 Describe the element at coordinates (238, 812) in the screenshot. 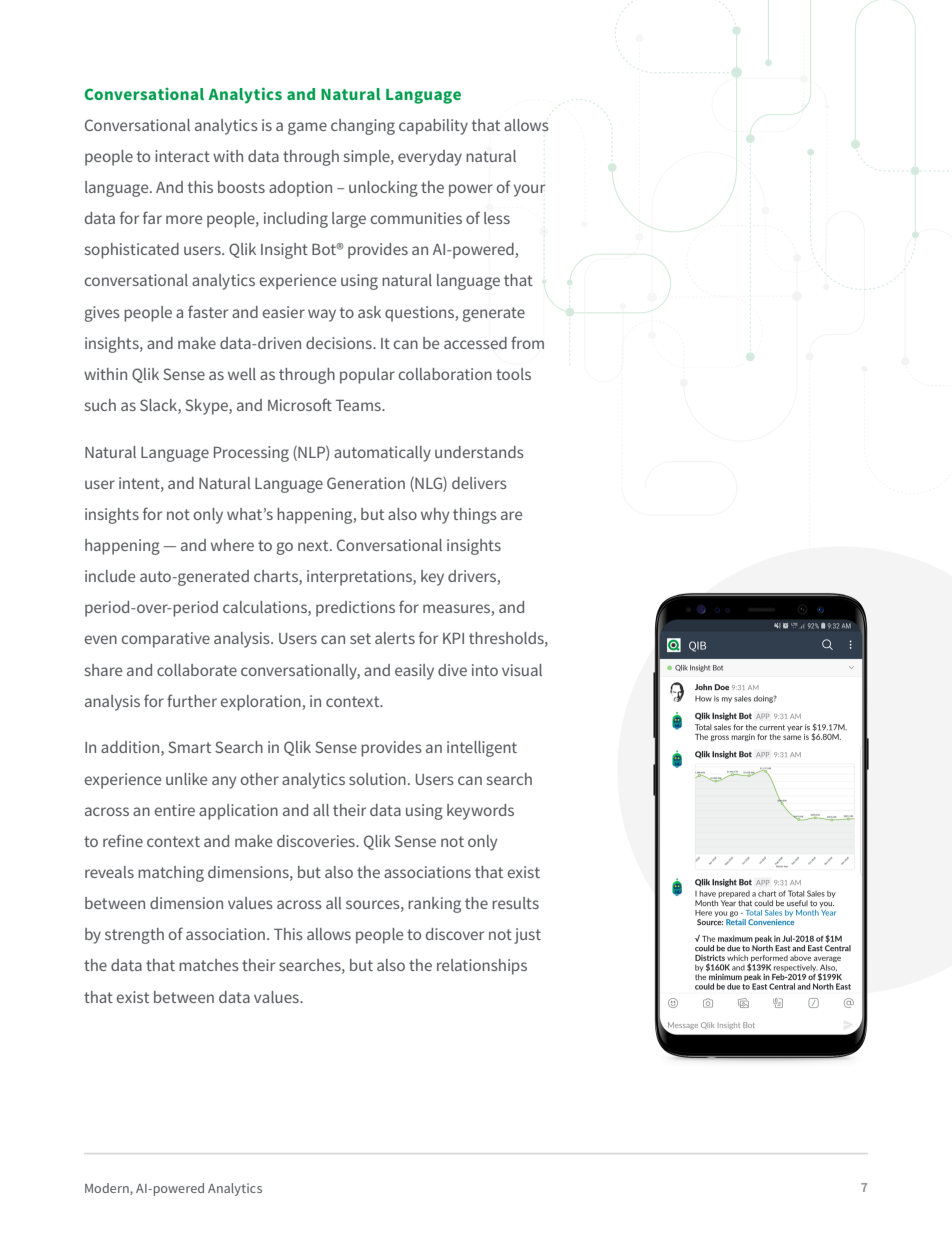

I see `application` at that location.
